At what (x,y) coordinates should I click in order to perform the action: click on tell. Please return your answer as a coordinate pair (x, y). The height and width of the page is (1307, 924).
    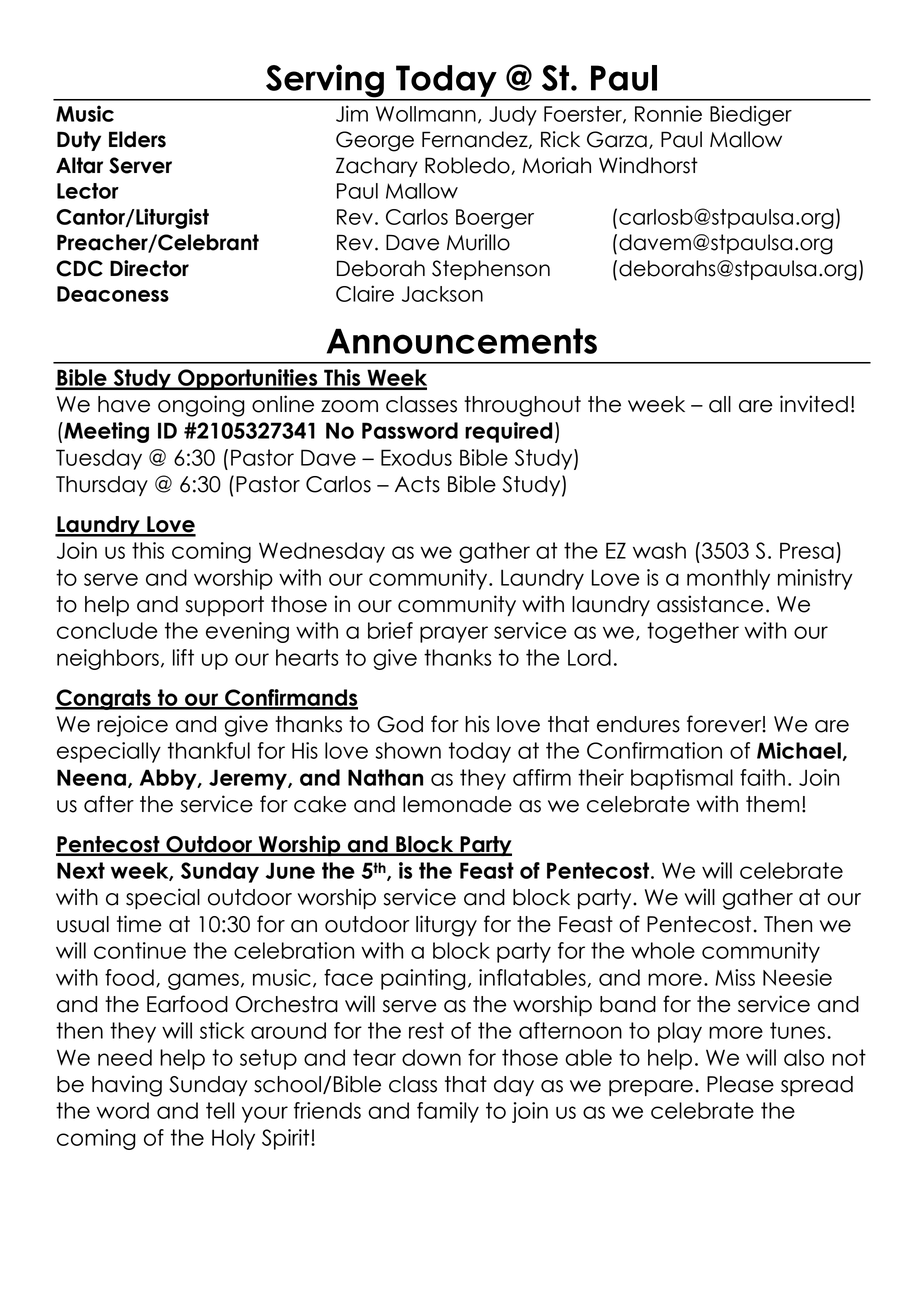
    Looking at the image, I should click on (220, 1110).
